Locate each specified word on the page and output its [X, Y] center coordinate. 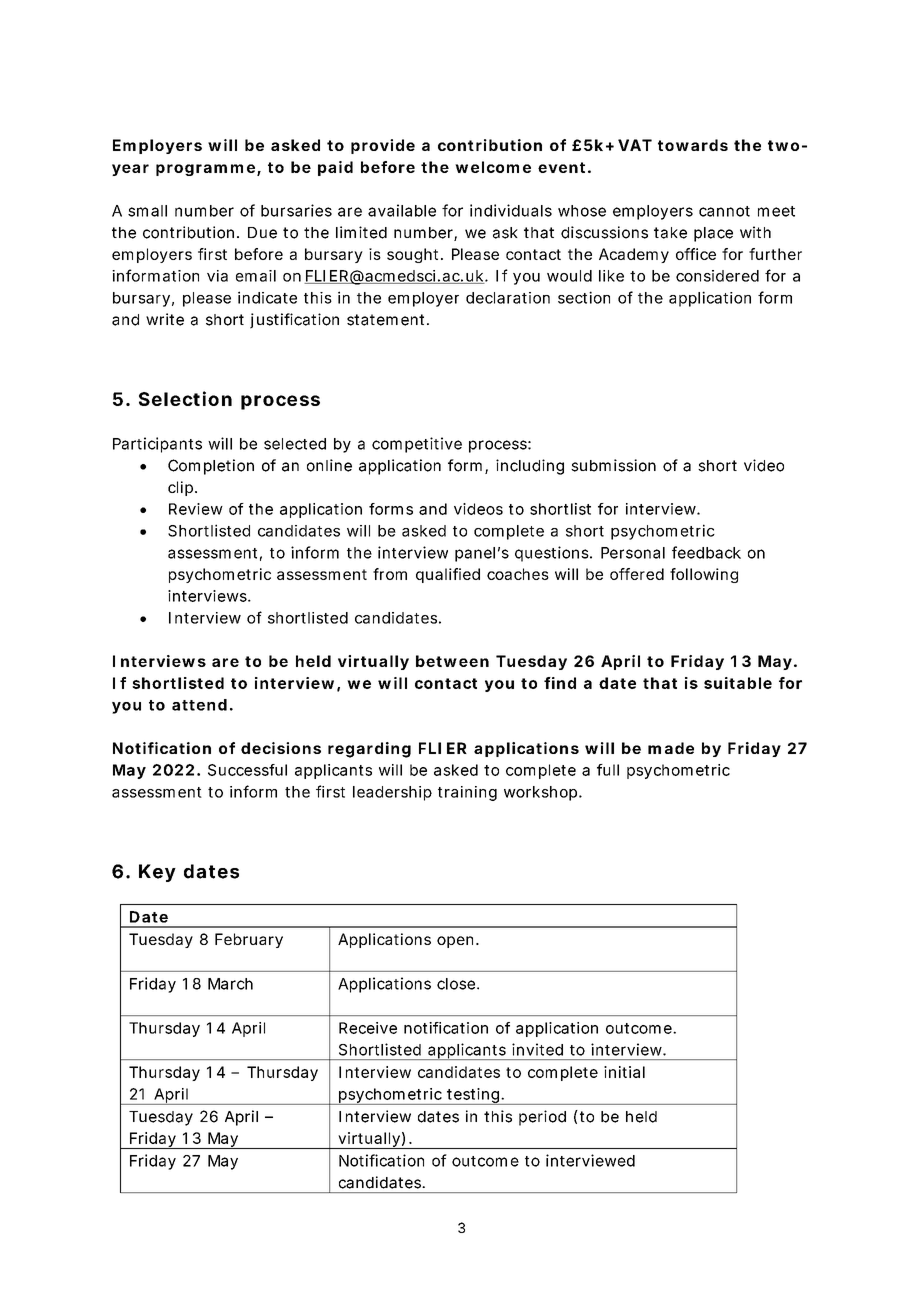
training [467, 793]
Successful [247, 770]
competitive [417, 445]
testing [473, 1096]
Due [262, 233]
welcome [493, 167]
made [671, 748]
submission [613, 465]
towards [693, 145]
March [230, 984]
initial [624, 1072]
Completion [211, 467]
